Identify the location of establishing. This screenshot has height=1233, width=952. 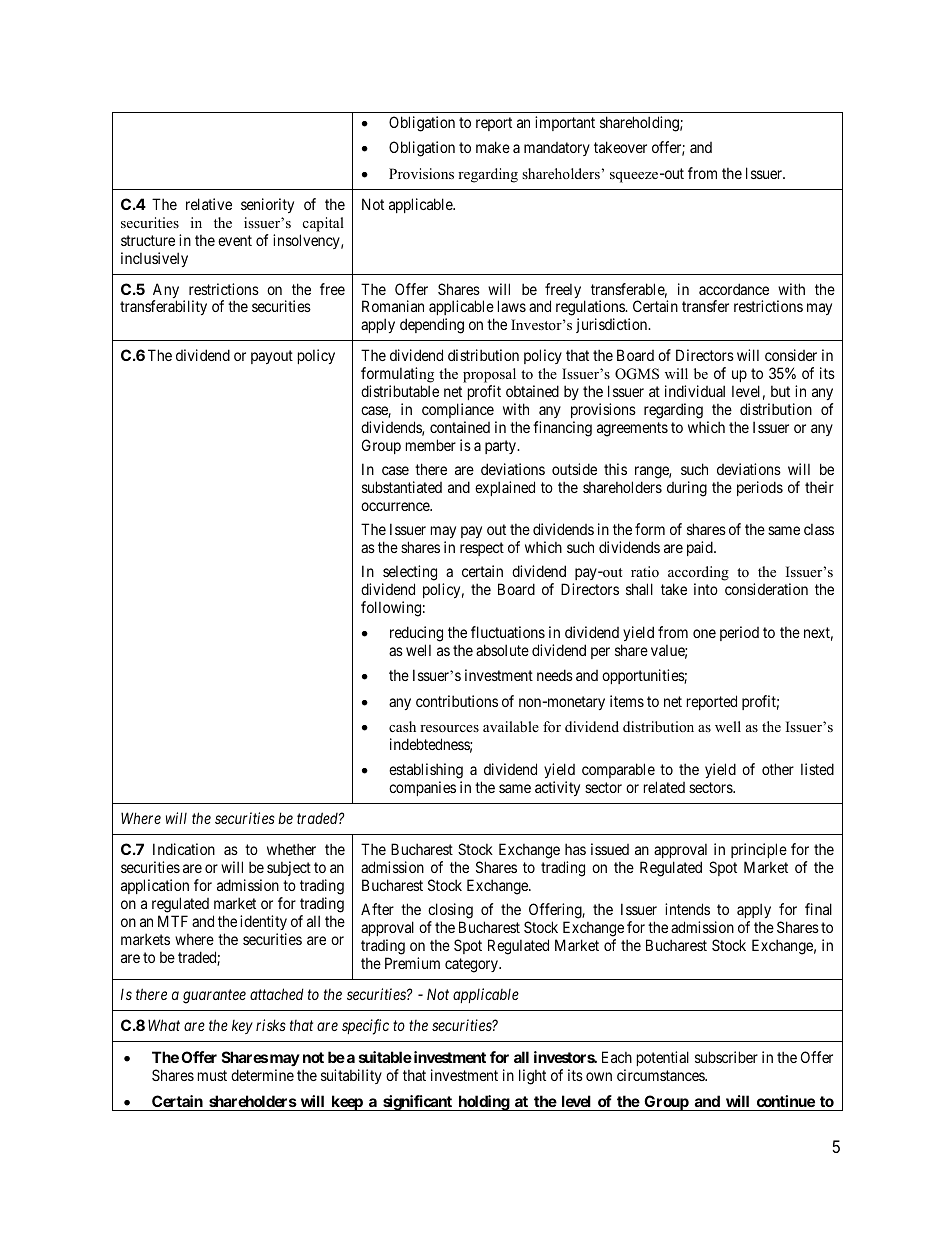
(426, 771).
